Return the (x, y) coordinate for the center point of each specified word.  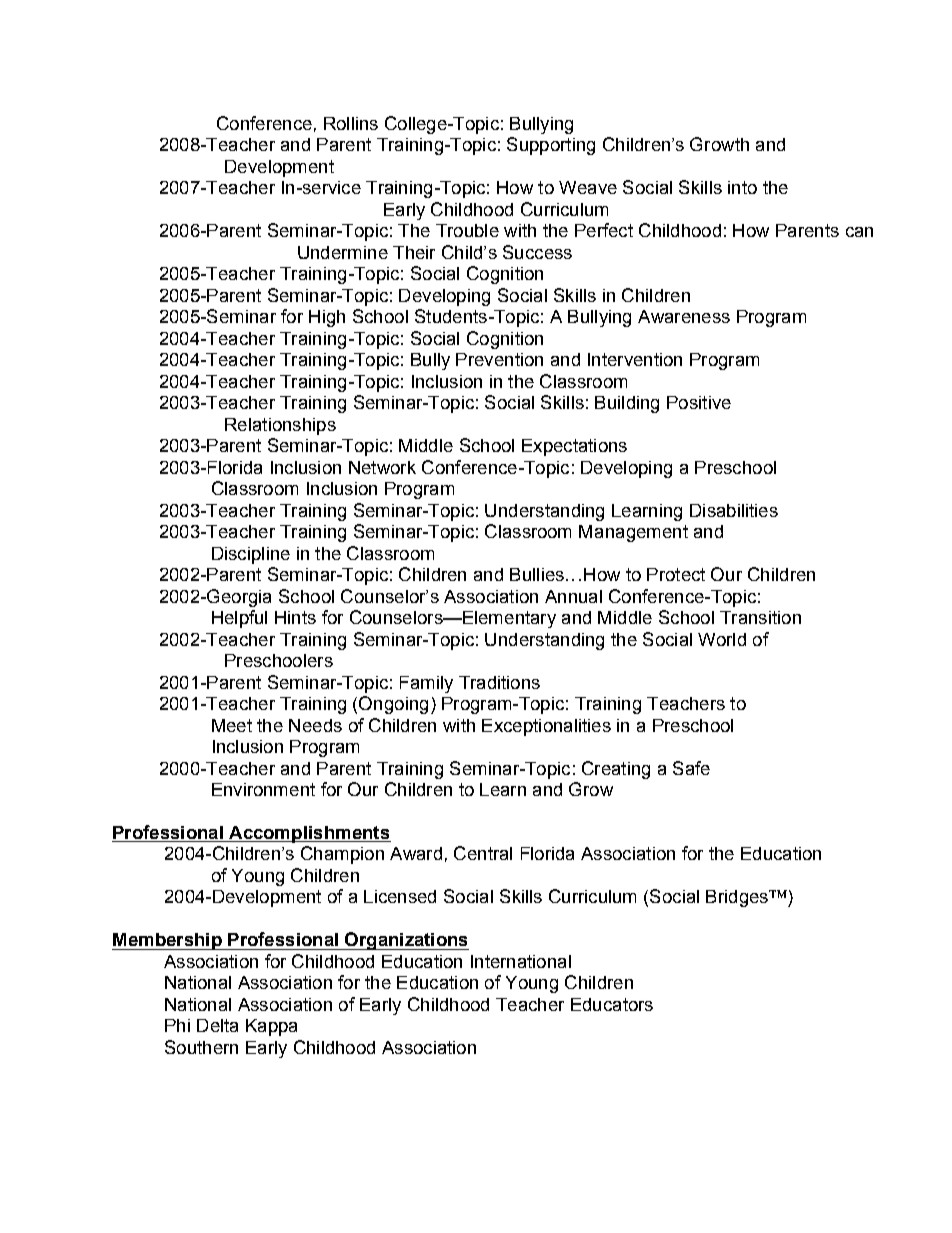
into (742, 187)
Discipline (251, 555)
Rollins (351, 123)
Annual (573, 596)
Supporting (551, 146)
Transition (760, 617)
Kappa (271, 1027)
